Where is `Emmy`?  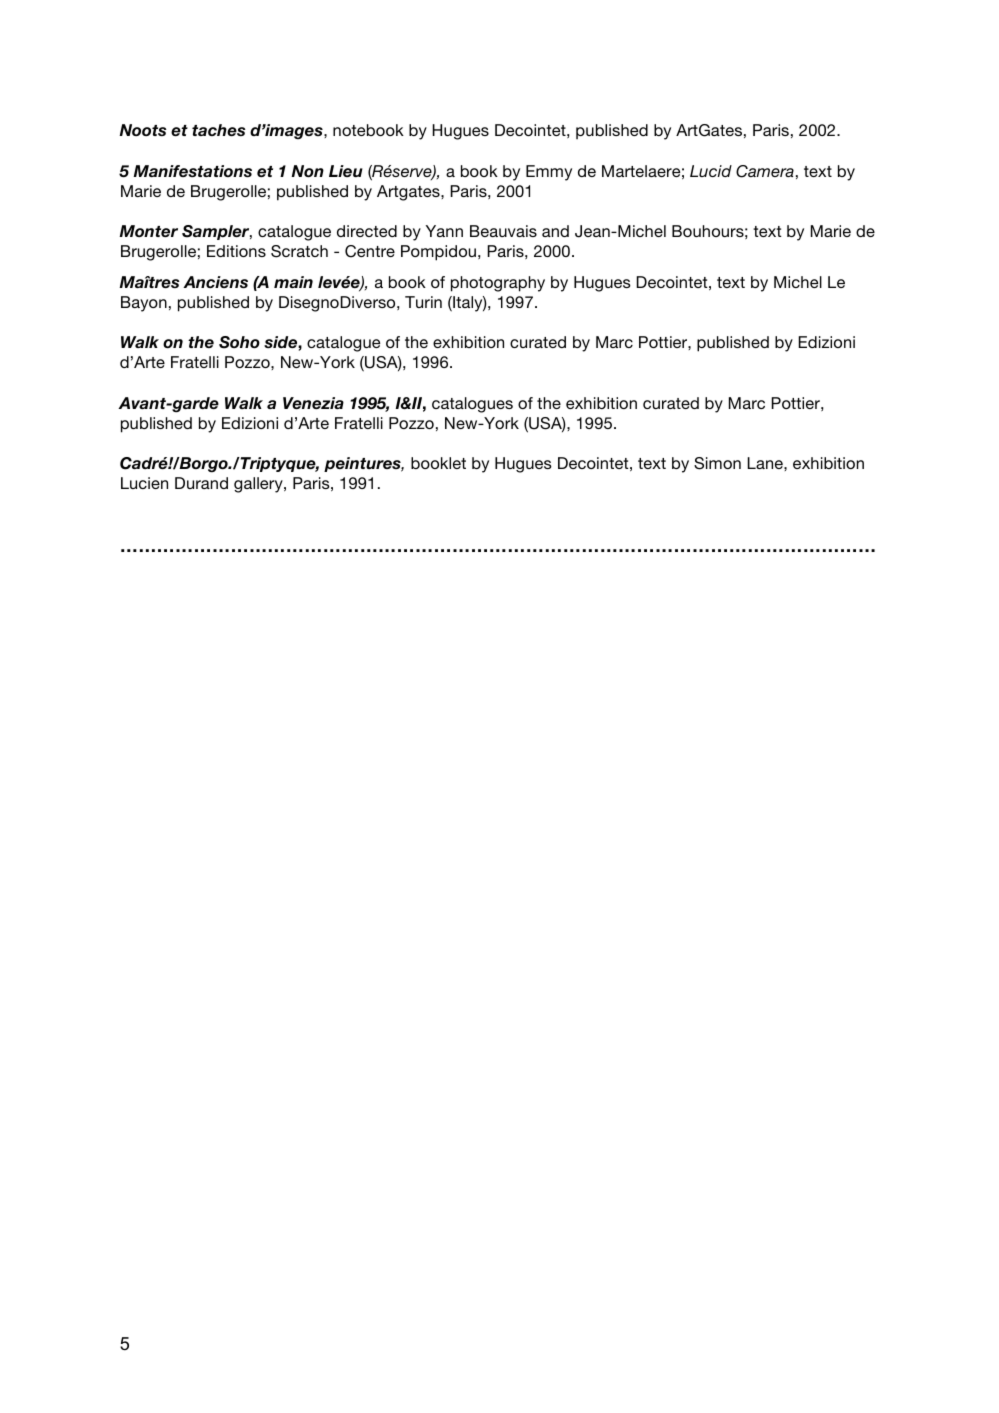
Emmy is located at coordinates (549, 173).
